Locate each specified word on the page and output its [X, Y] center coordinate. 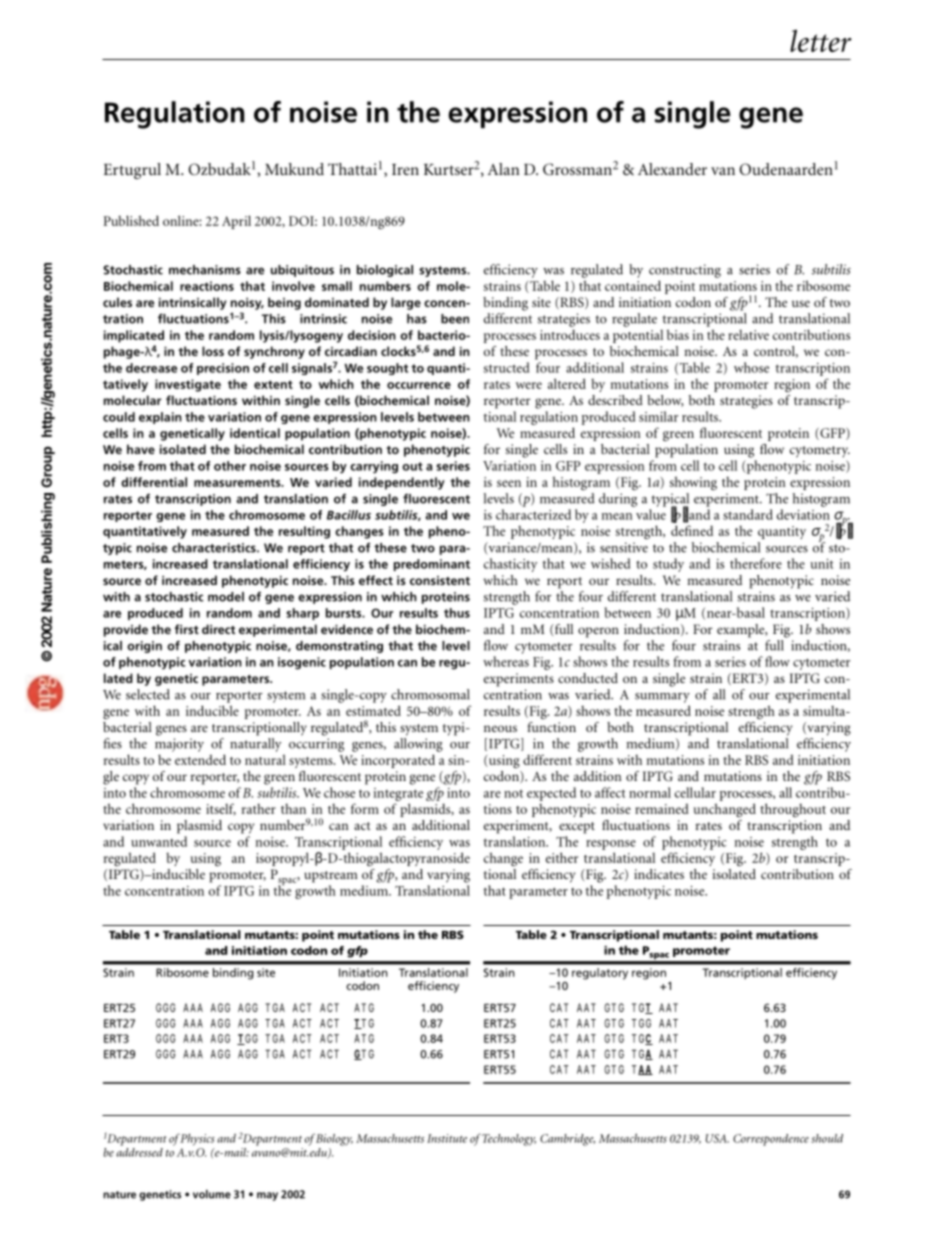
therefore [756, 563]
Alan [503, 169]
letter [821, 40]
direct [218, 629]
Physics [197, 1140]
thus [457, 613]
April [236, 222]
